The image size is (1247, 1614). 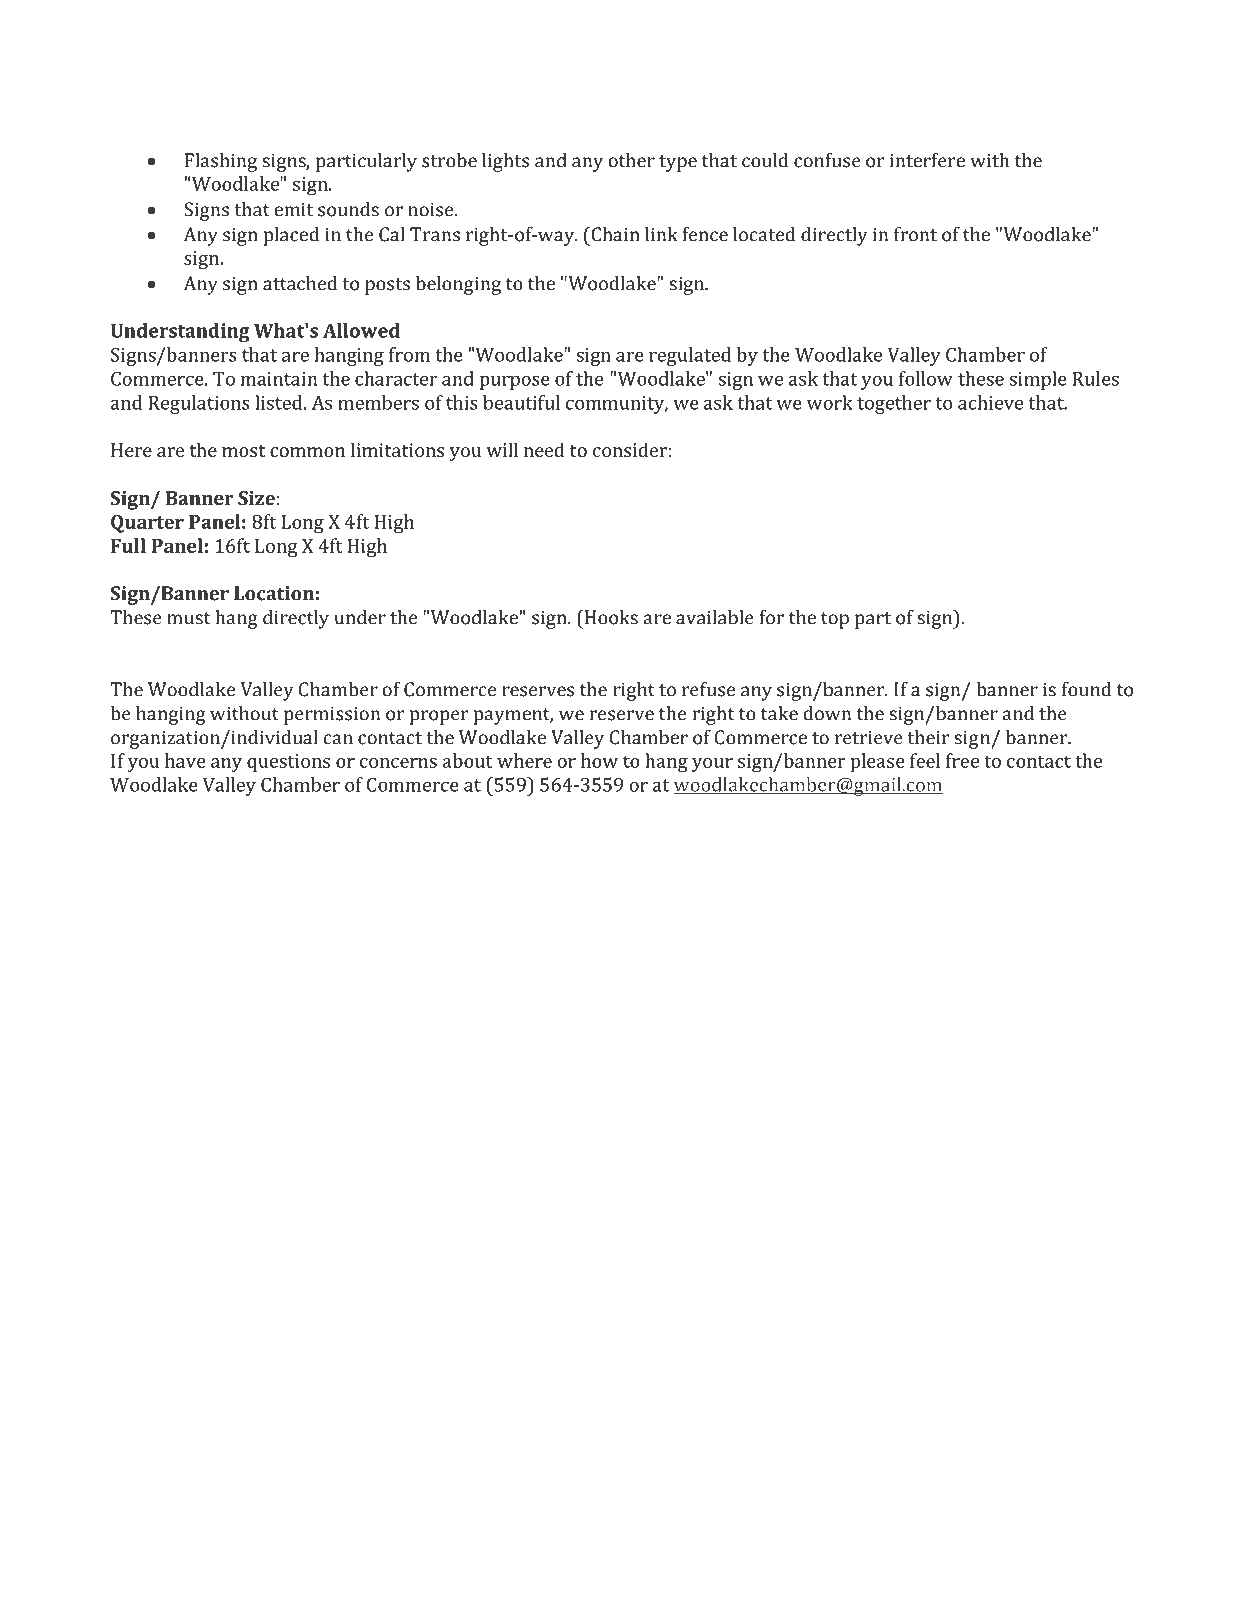 I want to click on other, so click(x=632, y=160).
